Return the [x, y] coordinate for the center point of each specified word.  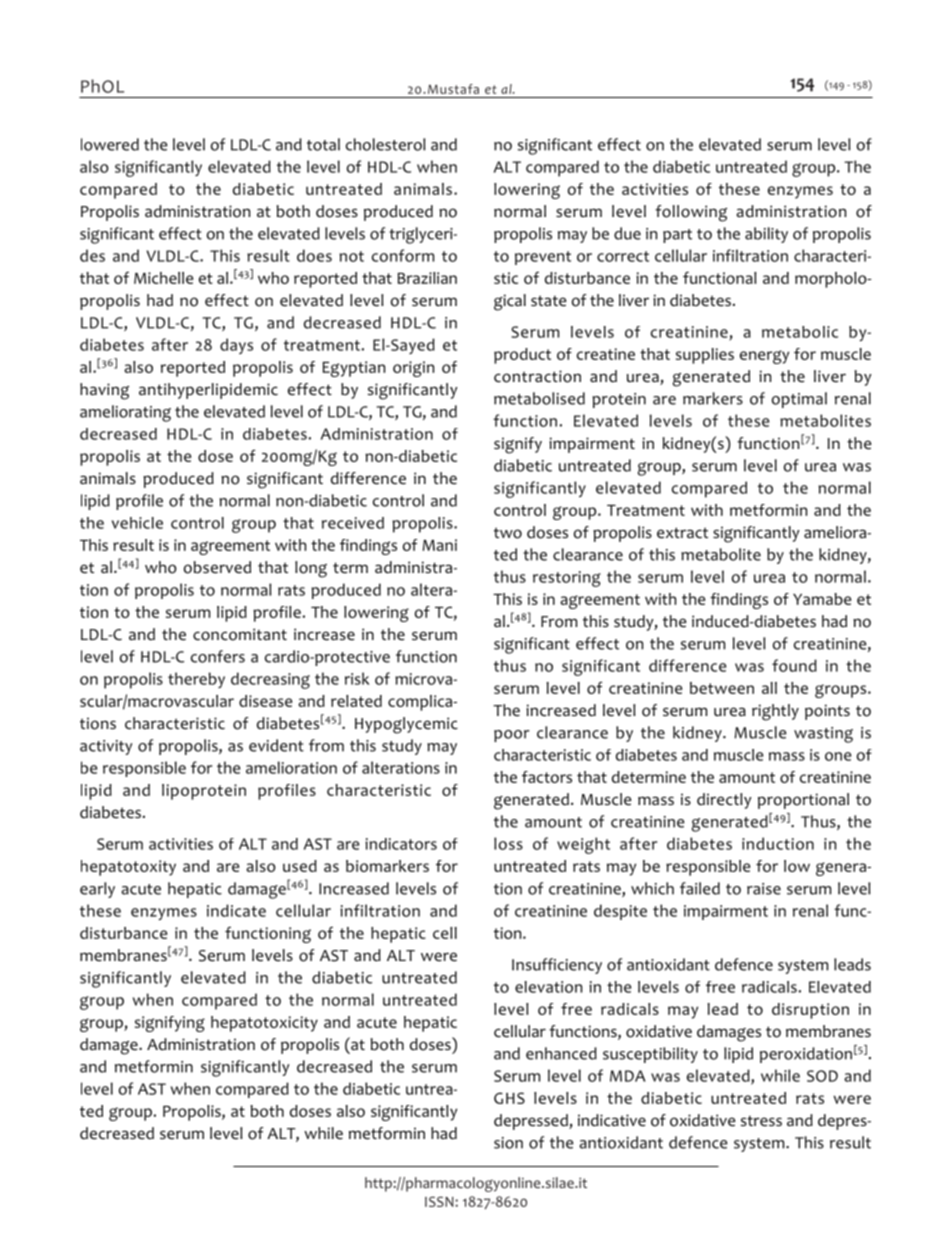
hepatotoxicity [264, 1024]
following [691, 213]
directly [724, 801]
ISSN [440, 1201]
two [508, 533]
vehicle [137, 523]
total [323, 144]
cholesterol [385, 144]
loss [508, 843]
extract [682, 533]
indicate [236, 910]
